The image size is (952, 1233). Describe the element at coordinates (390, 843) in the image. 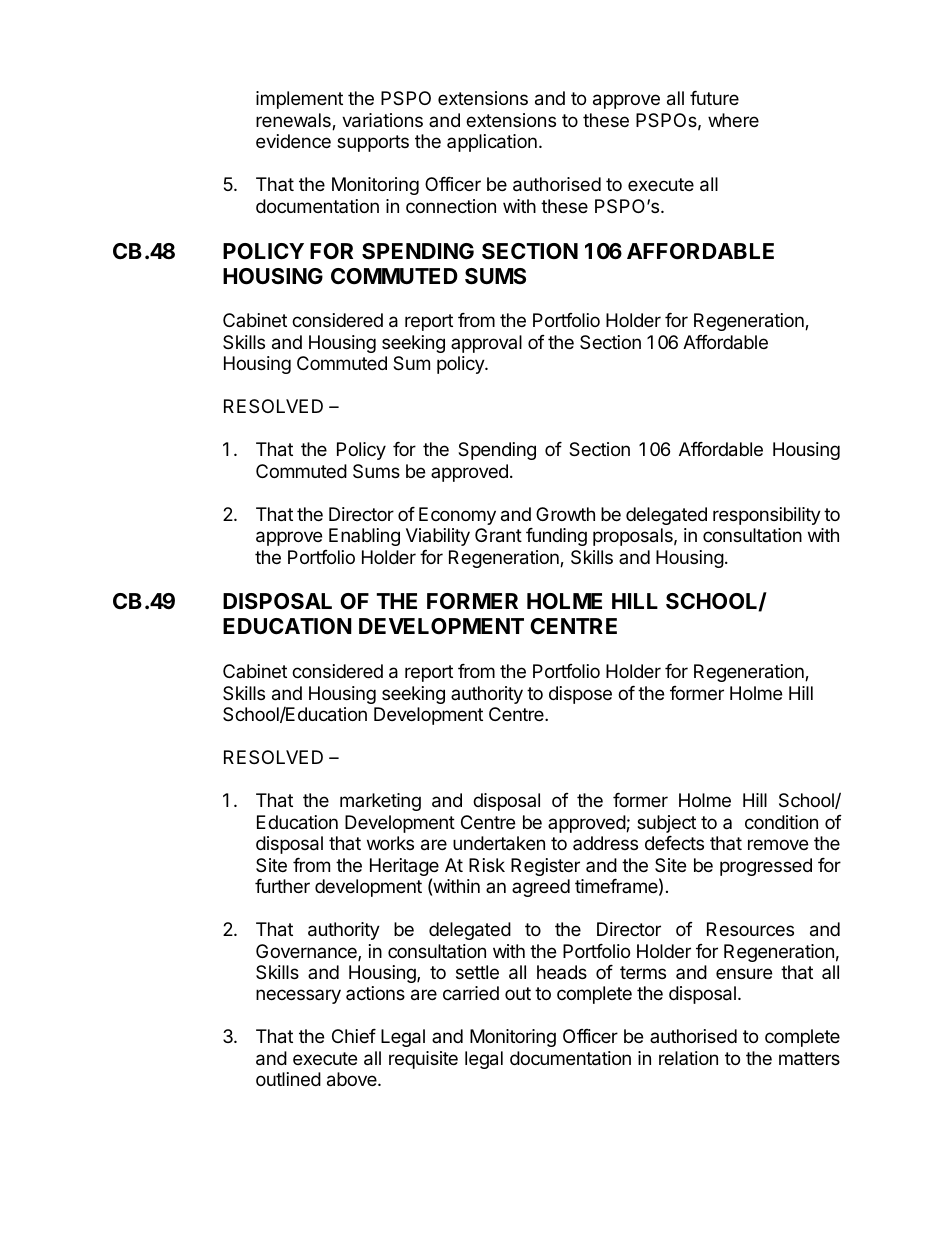

I see `works` at that location.
